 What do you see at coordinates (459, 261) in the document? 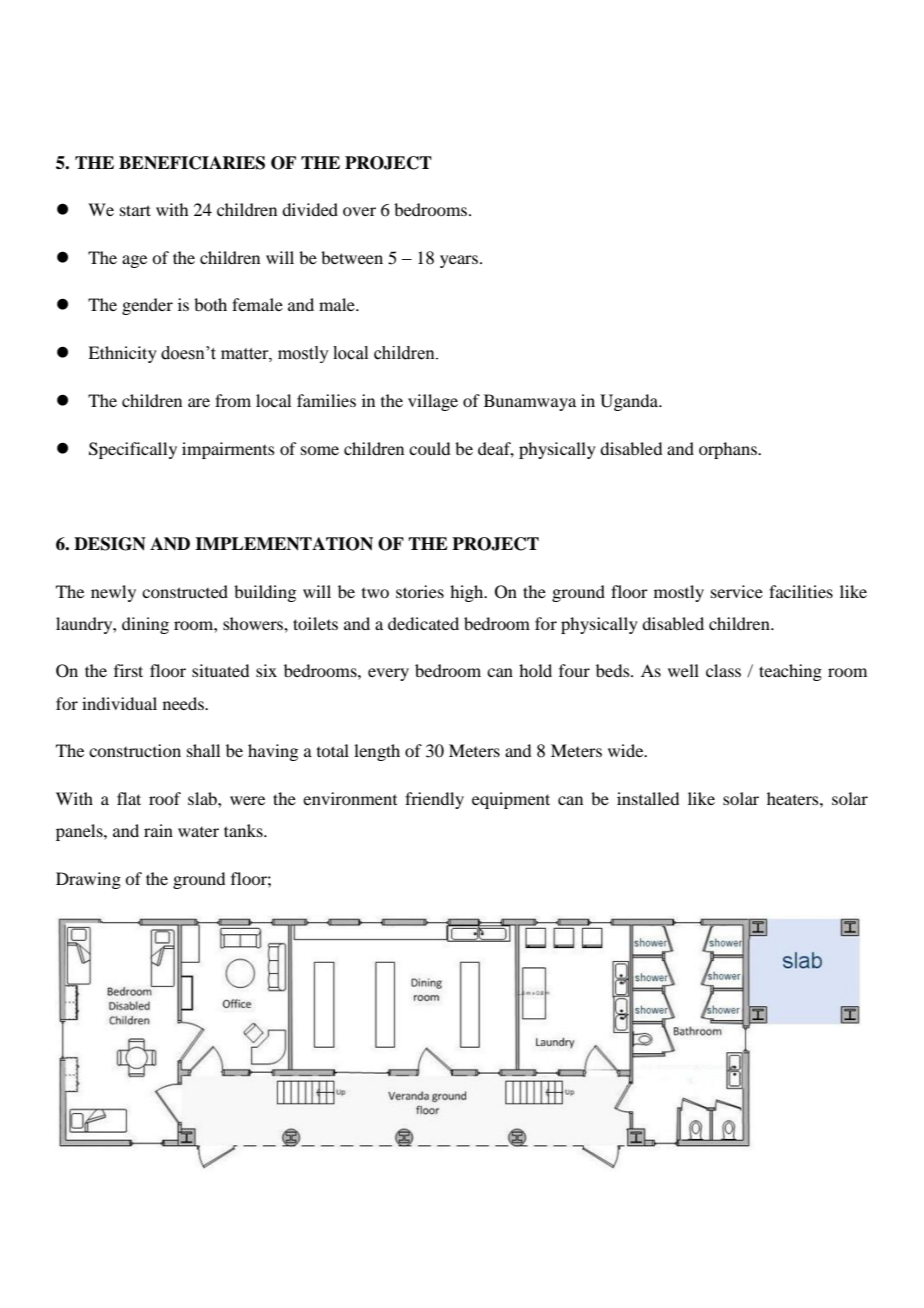
I see `years` at bounding box center [459, 261].
